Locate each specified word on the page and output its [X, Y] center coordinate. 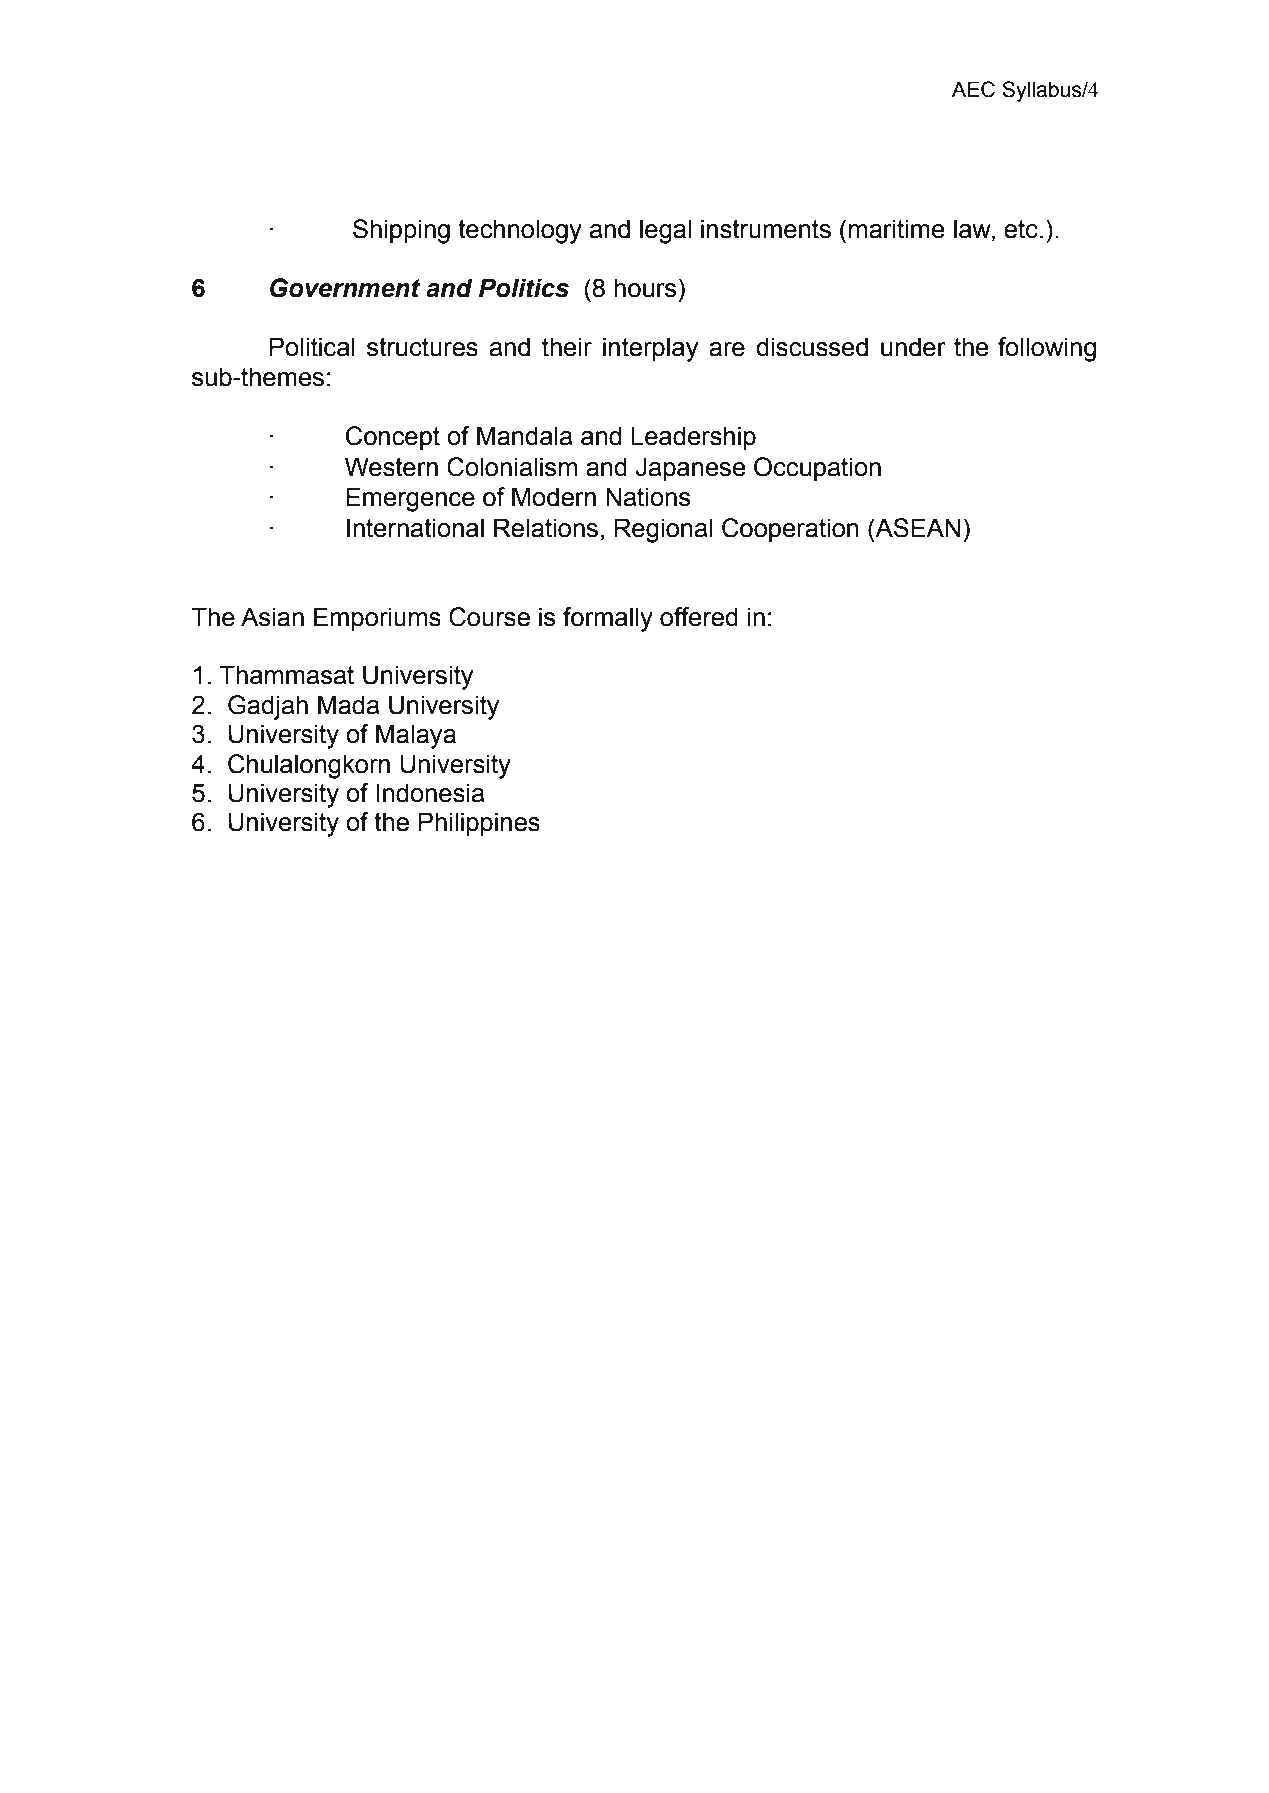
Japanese [691, 469]
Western [391, 467]
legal [665, 231]
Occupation [817, 469]
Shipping [401, 231]
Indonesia [430, 793]
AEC [973, 89]
